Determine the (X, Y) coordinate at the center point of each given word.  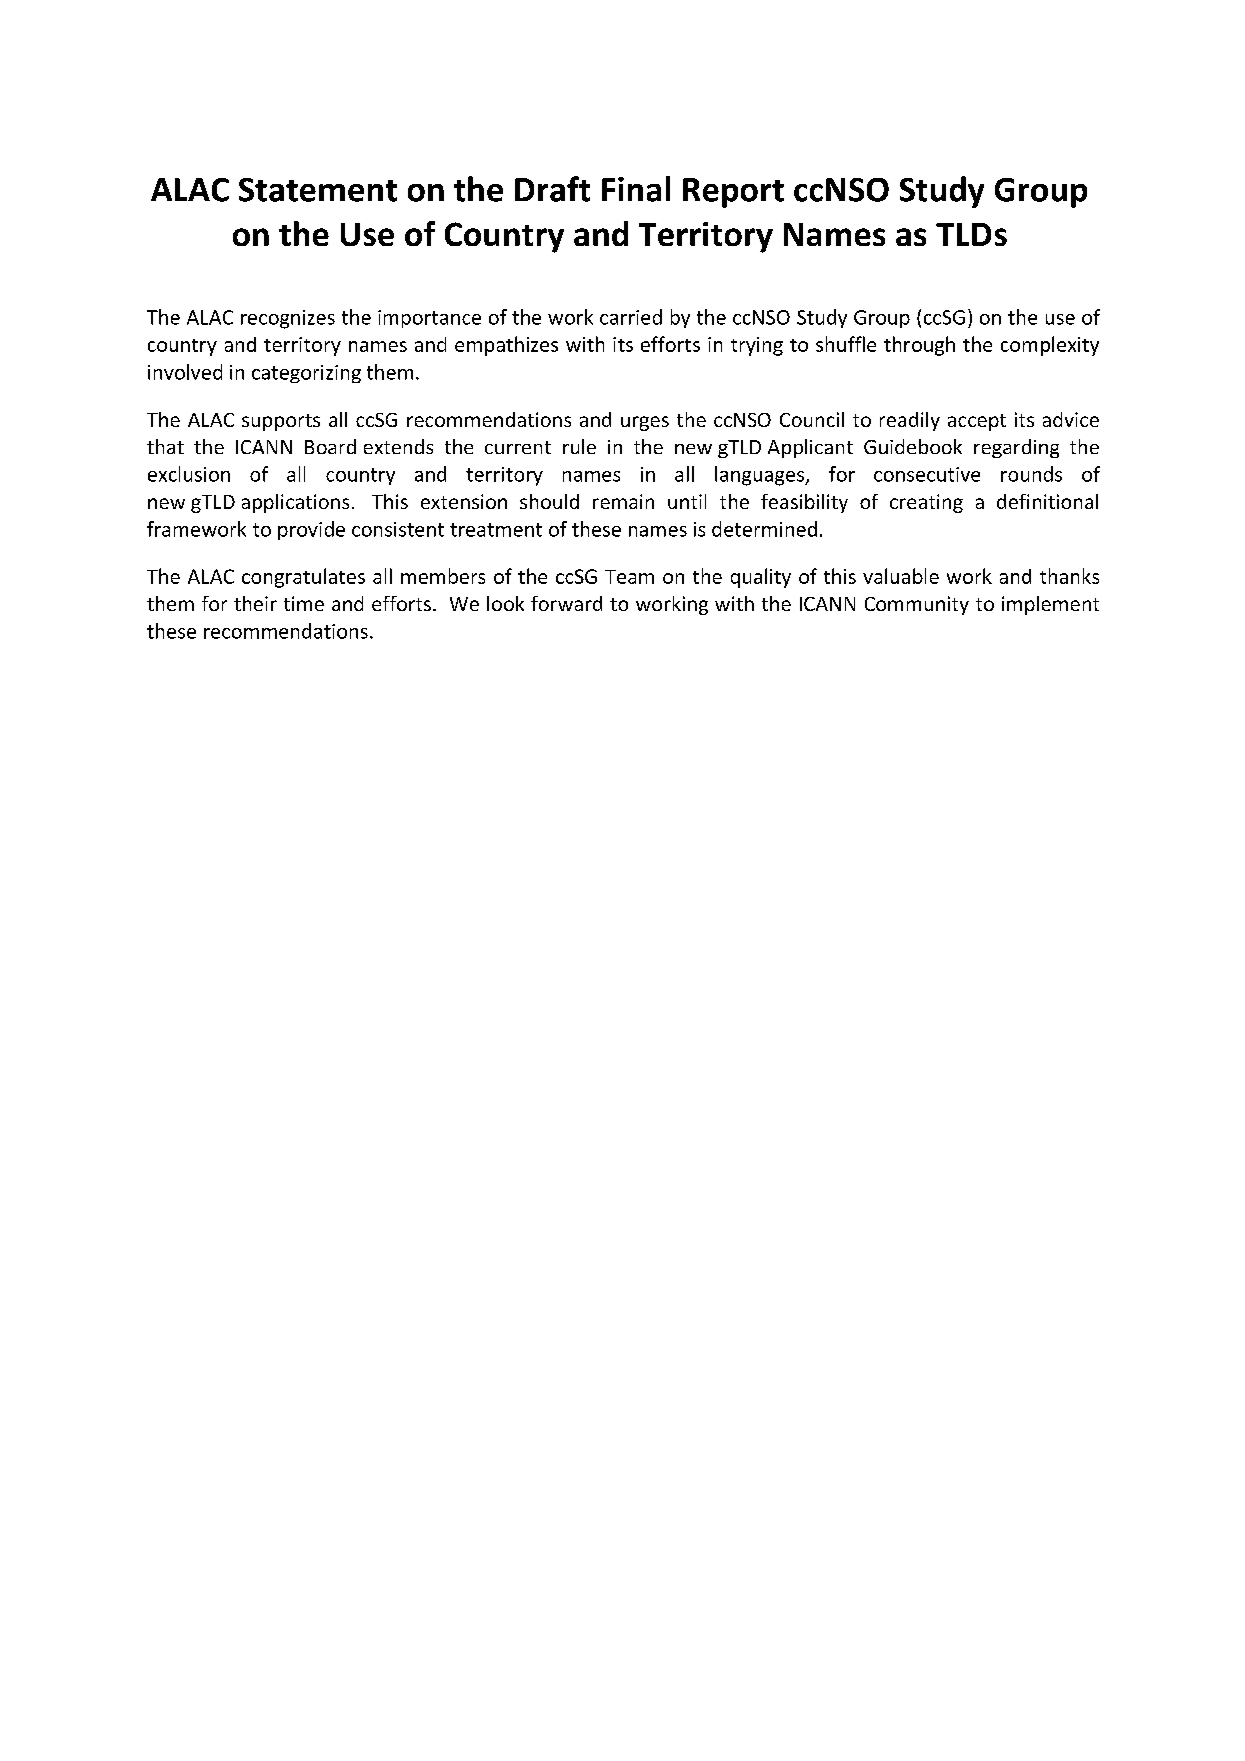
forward (566, 603)
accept (977, 422)
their (255, 603)
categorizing (306, 374)
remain (623, 501)
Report (733, 193)
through (919, 346)
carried (631, 317)
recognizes (288, 319)
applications (295, 503)
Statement (318, 190)
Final (636, 189)
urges (645, 423)
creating (926, 503)
